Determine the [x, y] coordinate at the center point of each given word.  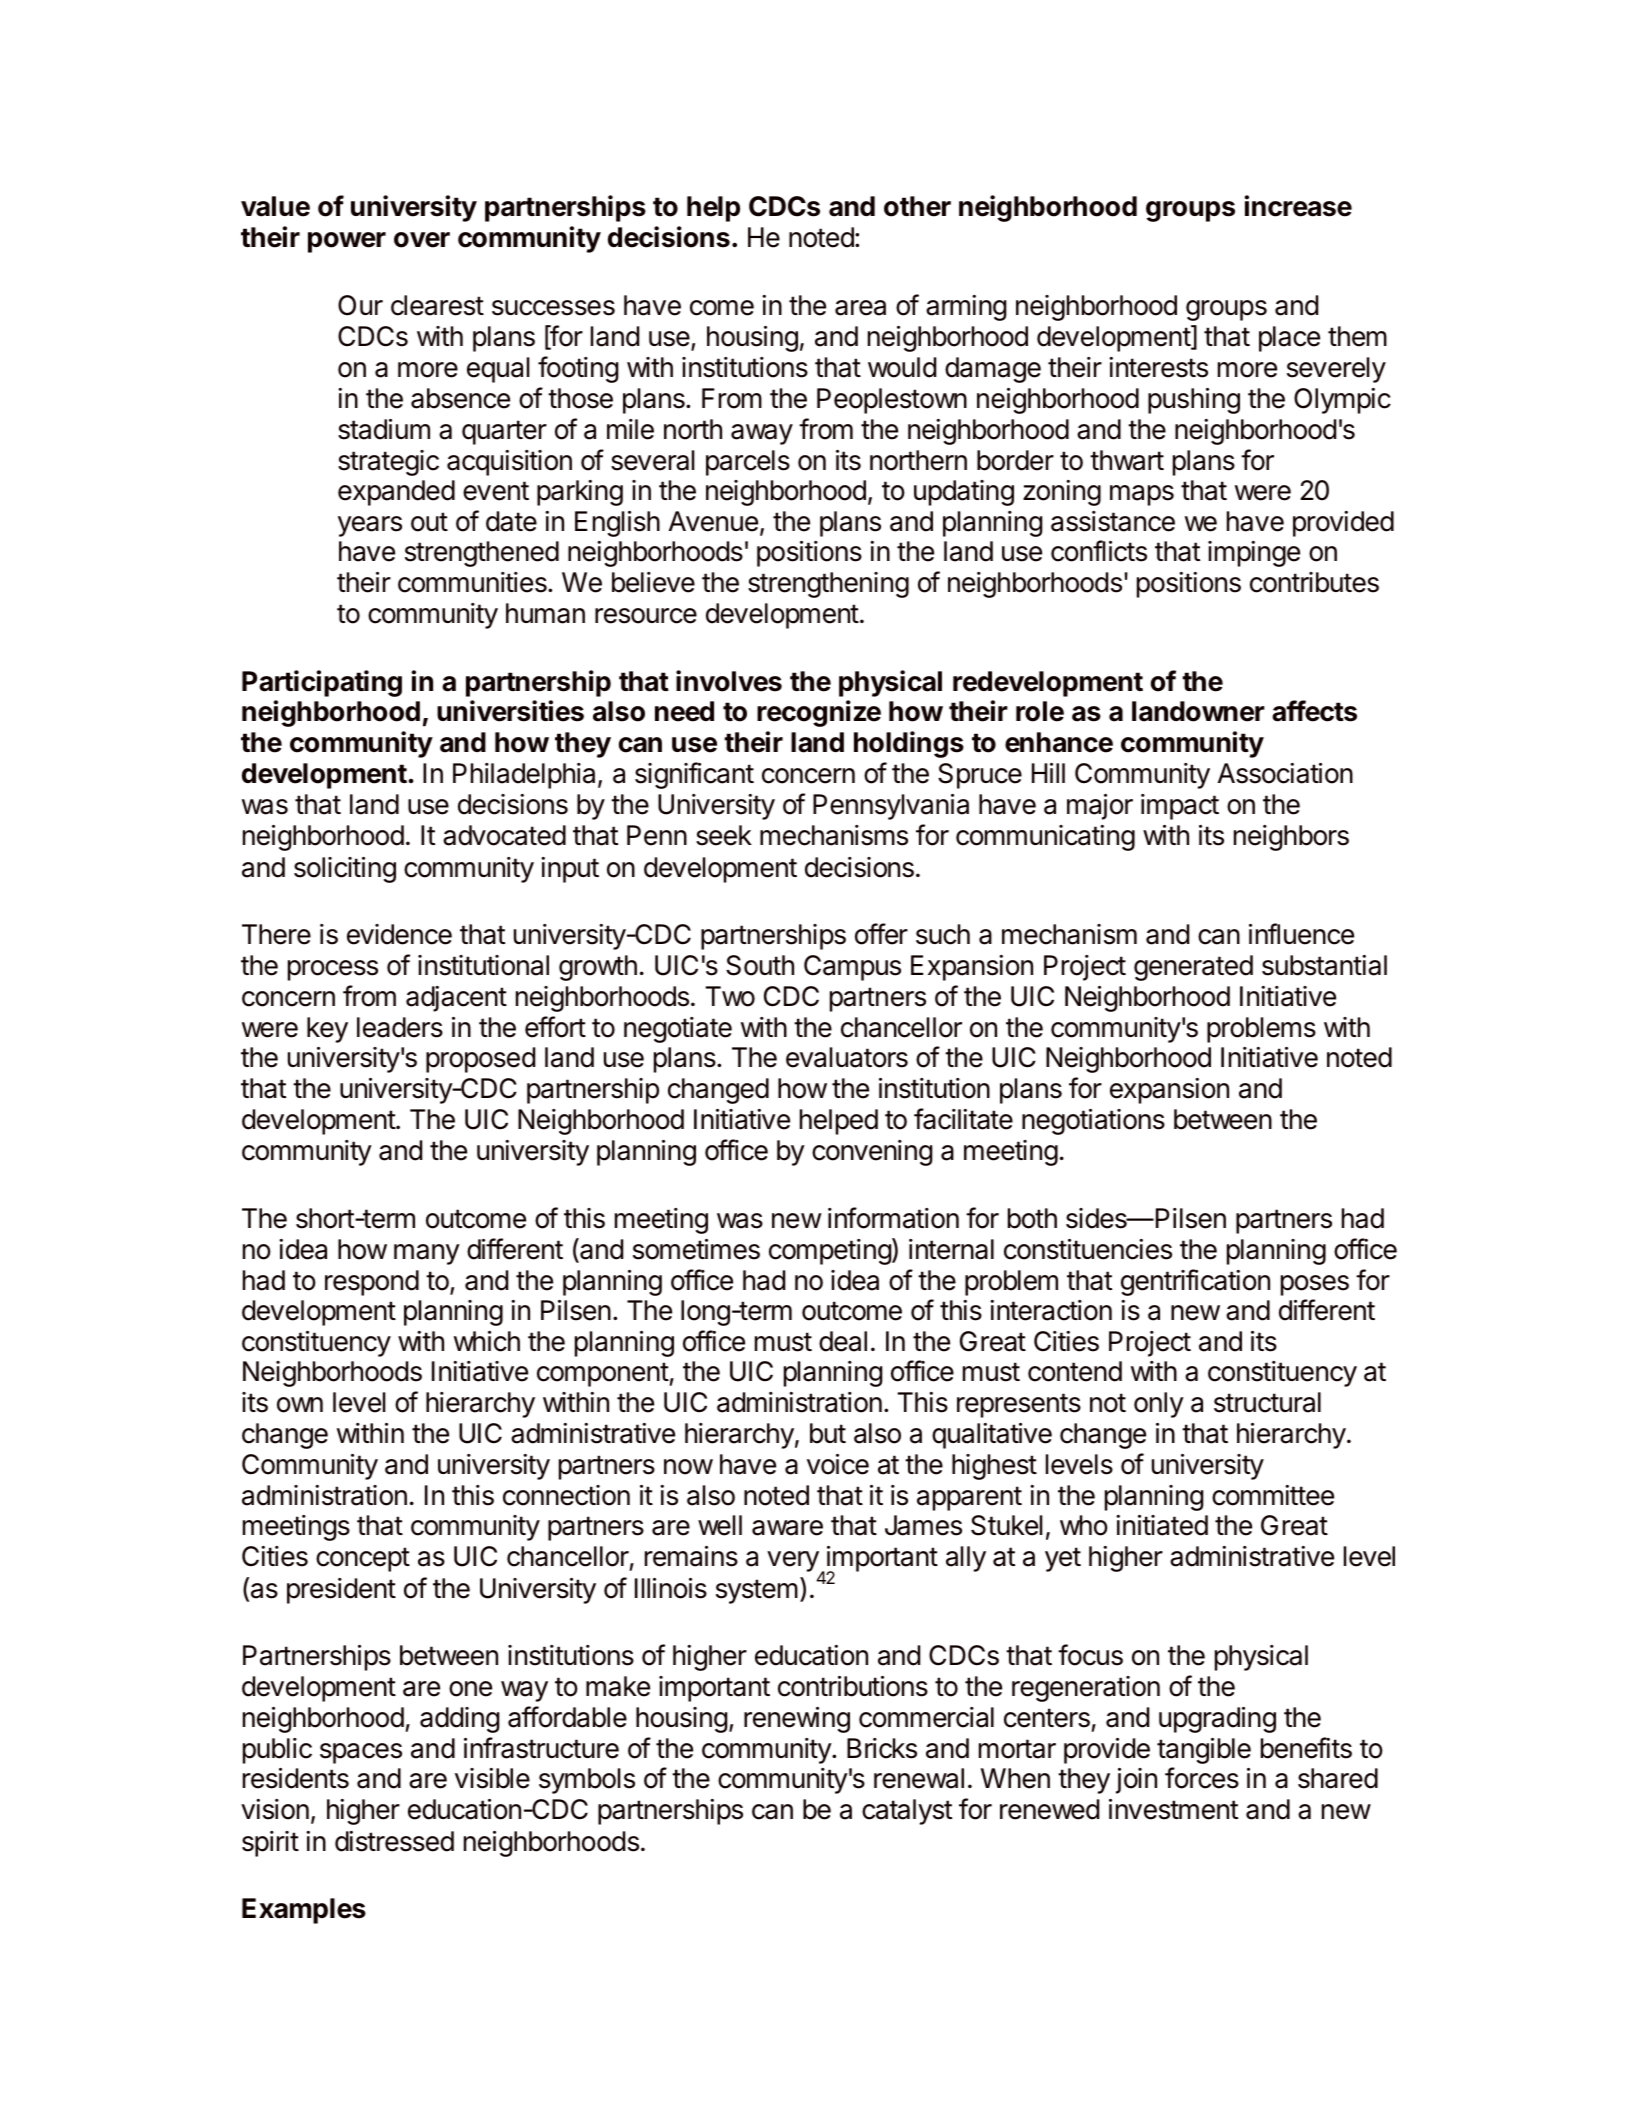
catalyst [907, 1812]
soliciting [345, 870]
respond [372, 1283]
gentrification [1195, 1282]
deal [843, 1341]
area [860, 308]
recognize [819, 713]
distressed [394, 1841]
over [422, 240]
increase [1298, 206]
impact [1180, 807]
